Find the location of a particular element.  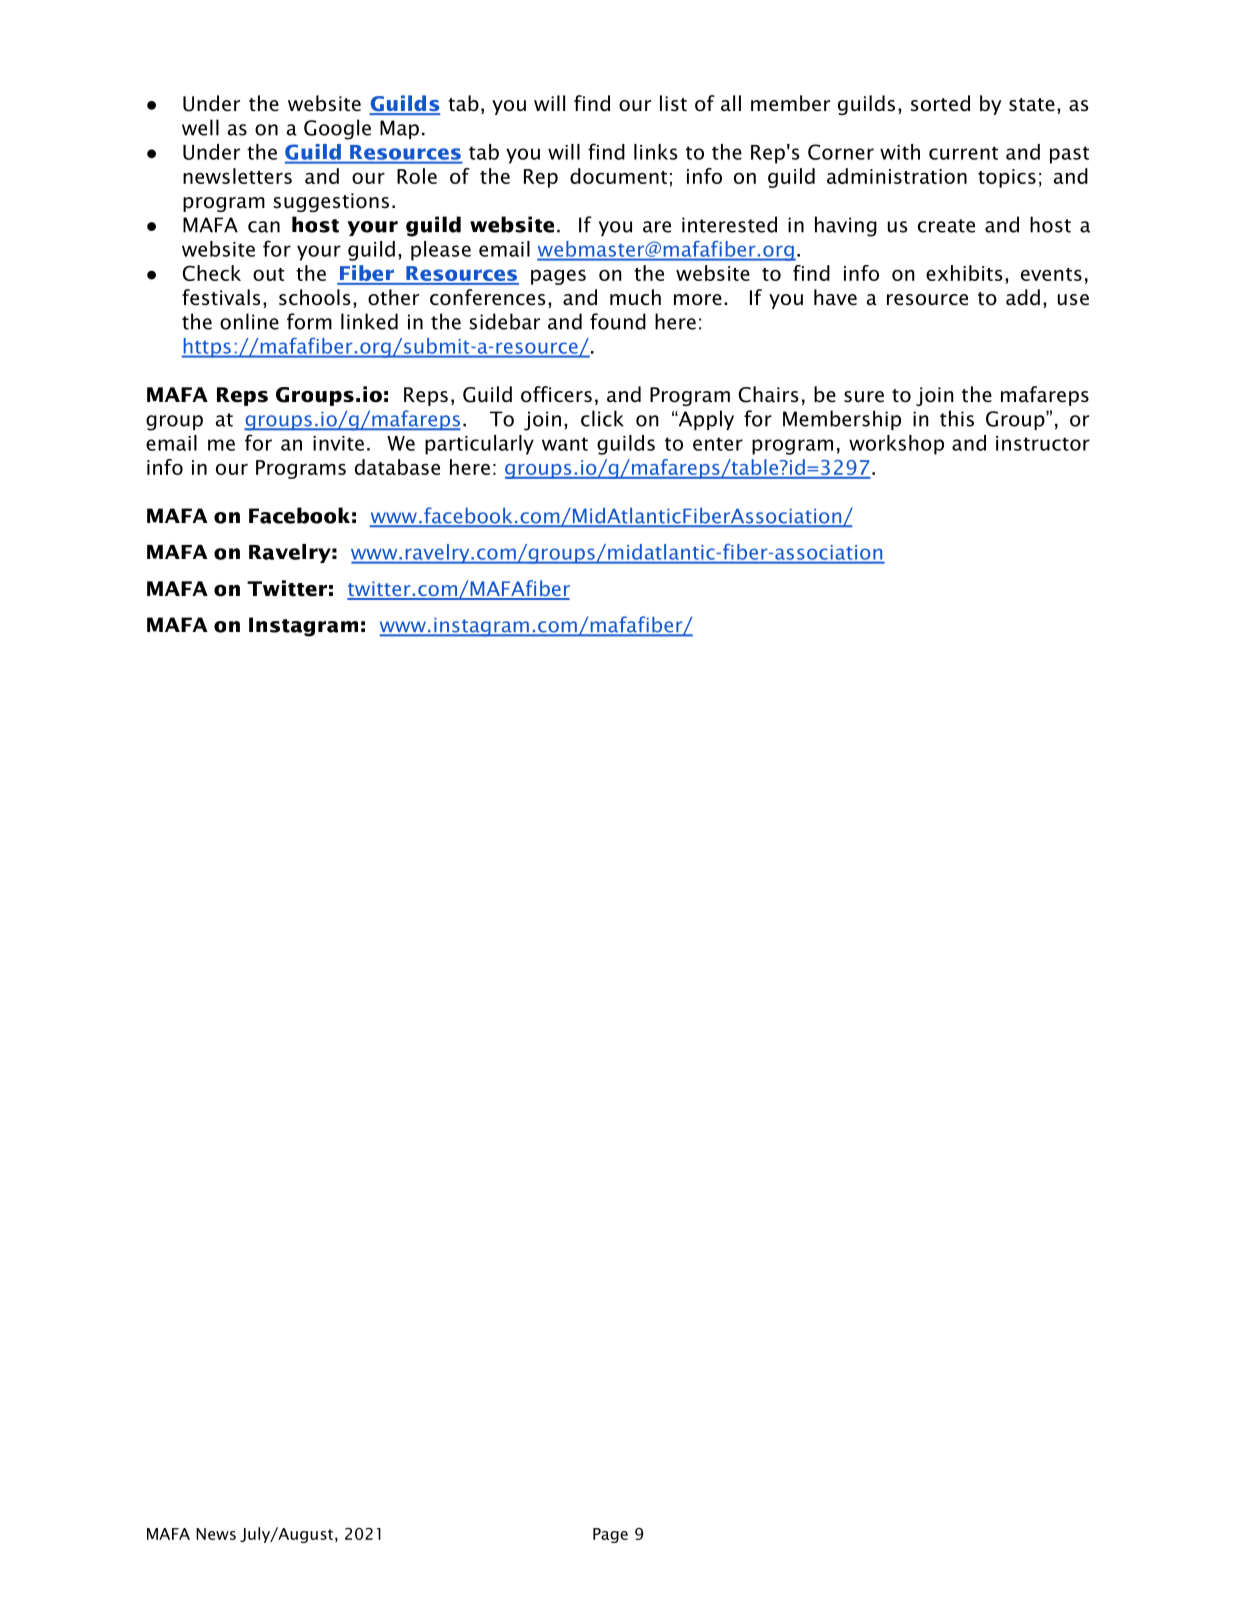

list is located at coordinates (673, 103).
